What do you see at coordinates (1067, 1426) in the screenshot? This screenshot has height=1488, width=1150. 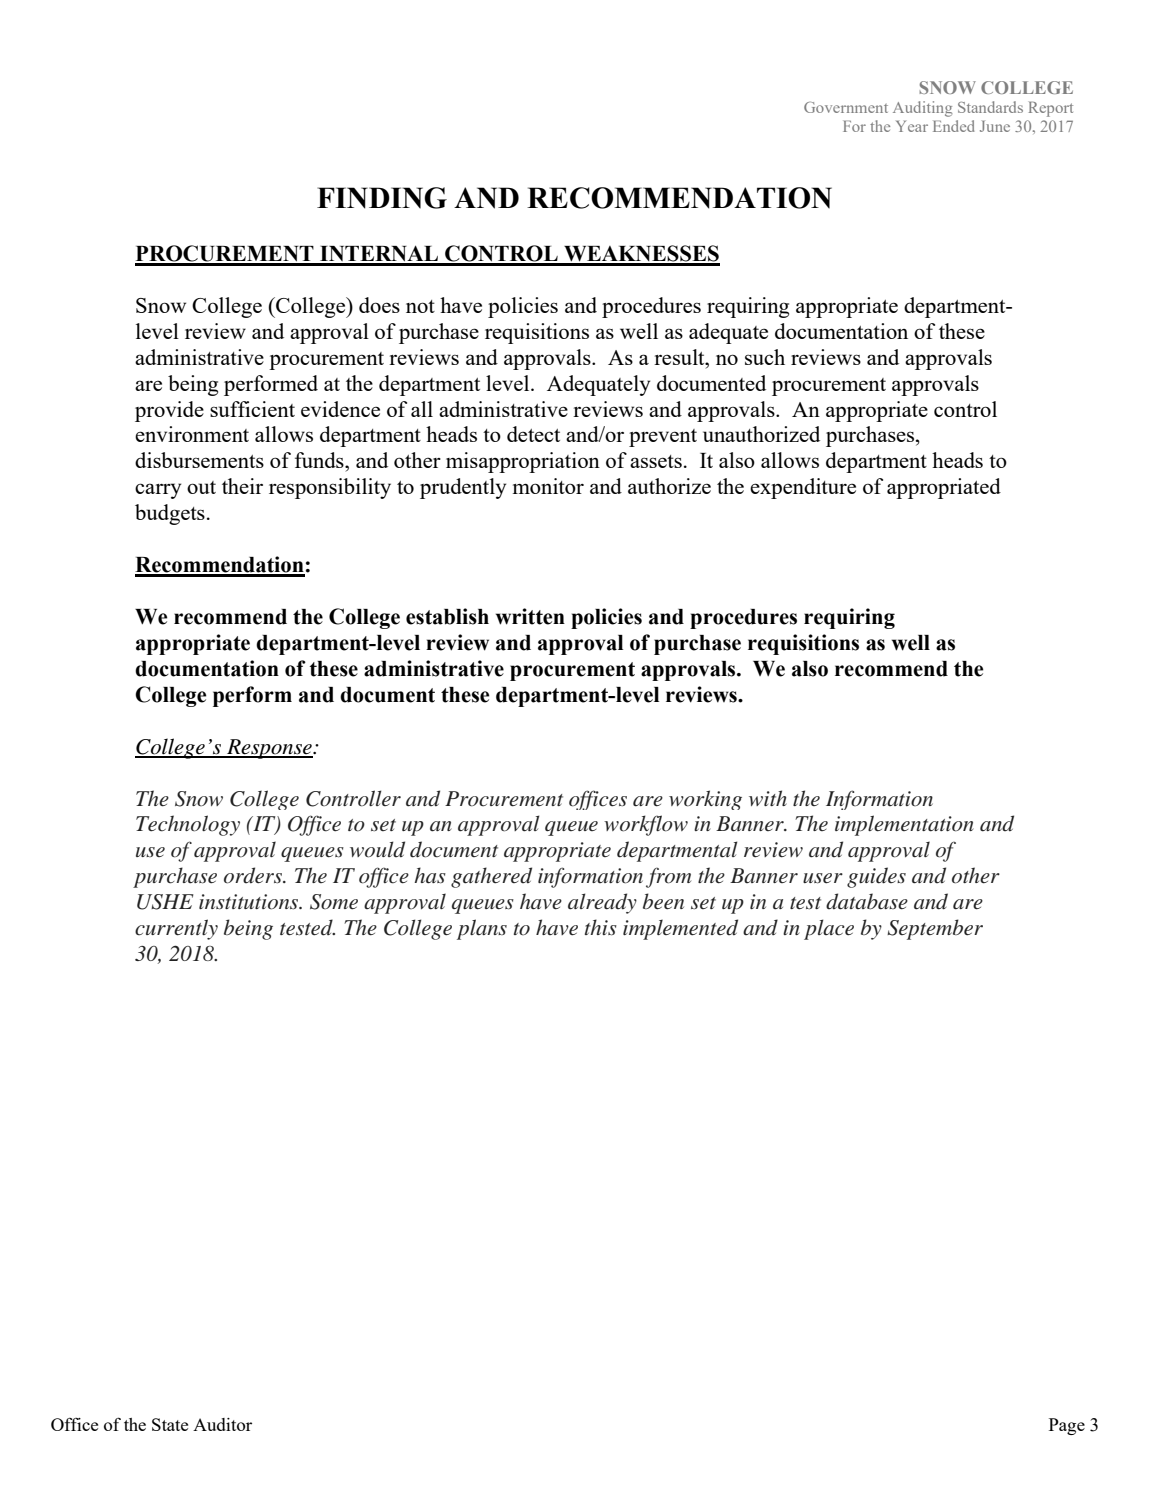 I see `Page` at bounding box center [1067, 1426].
